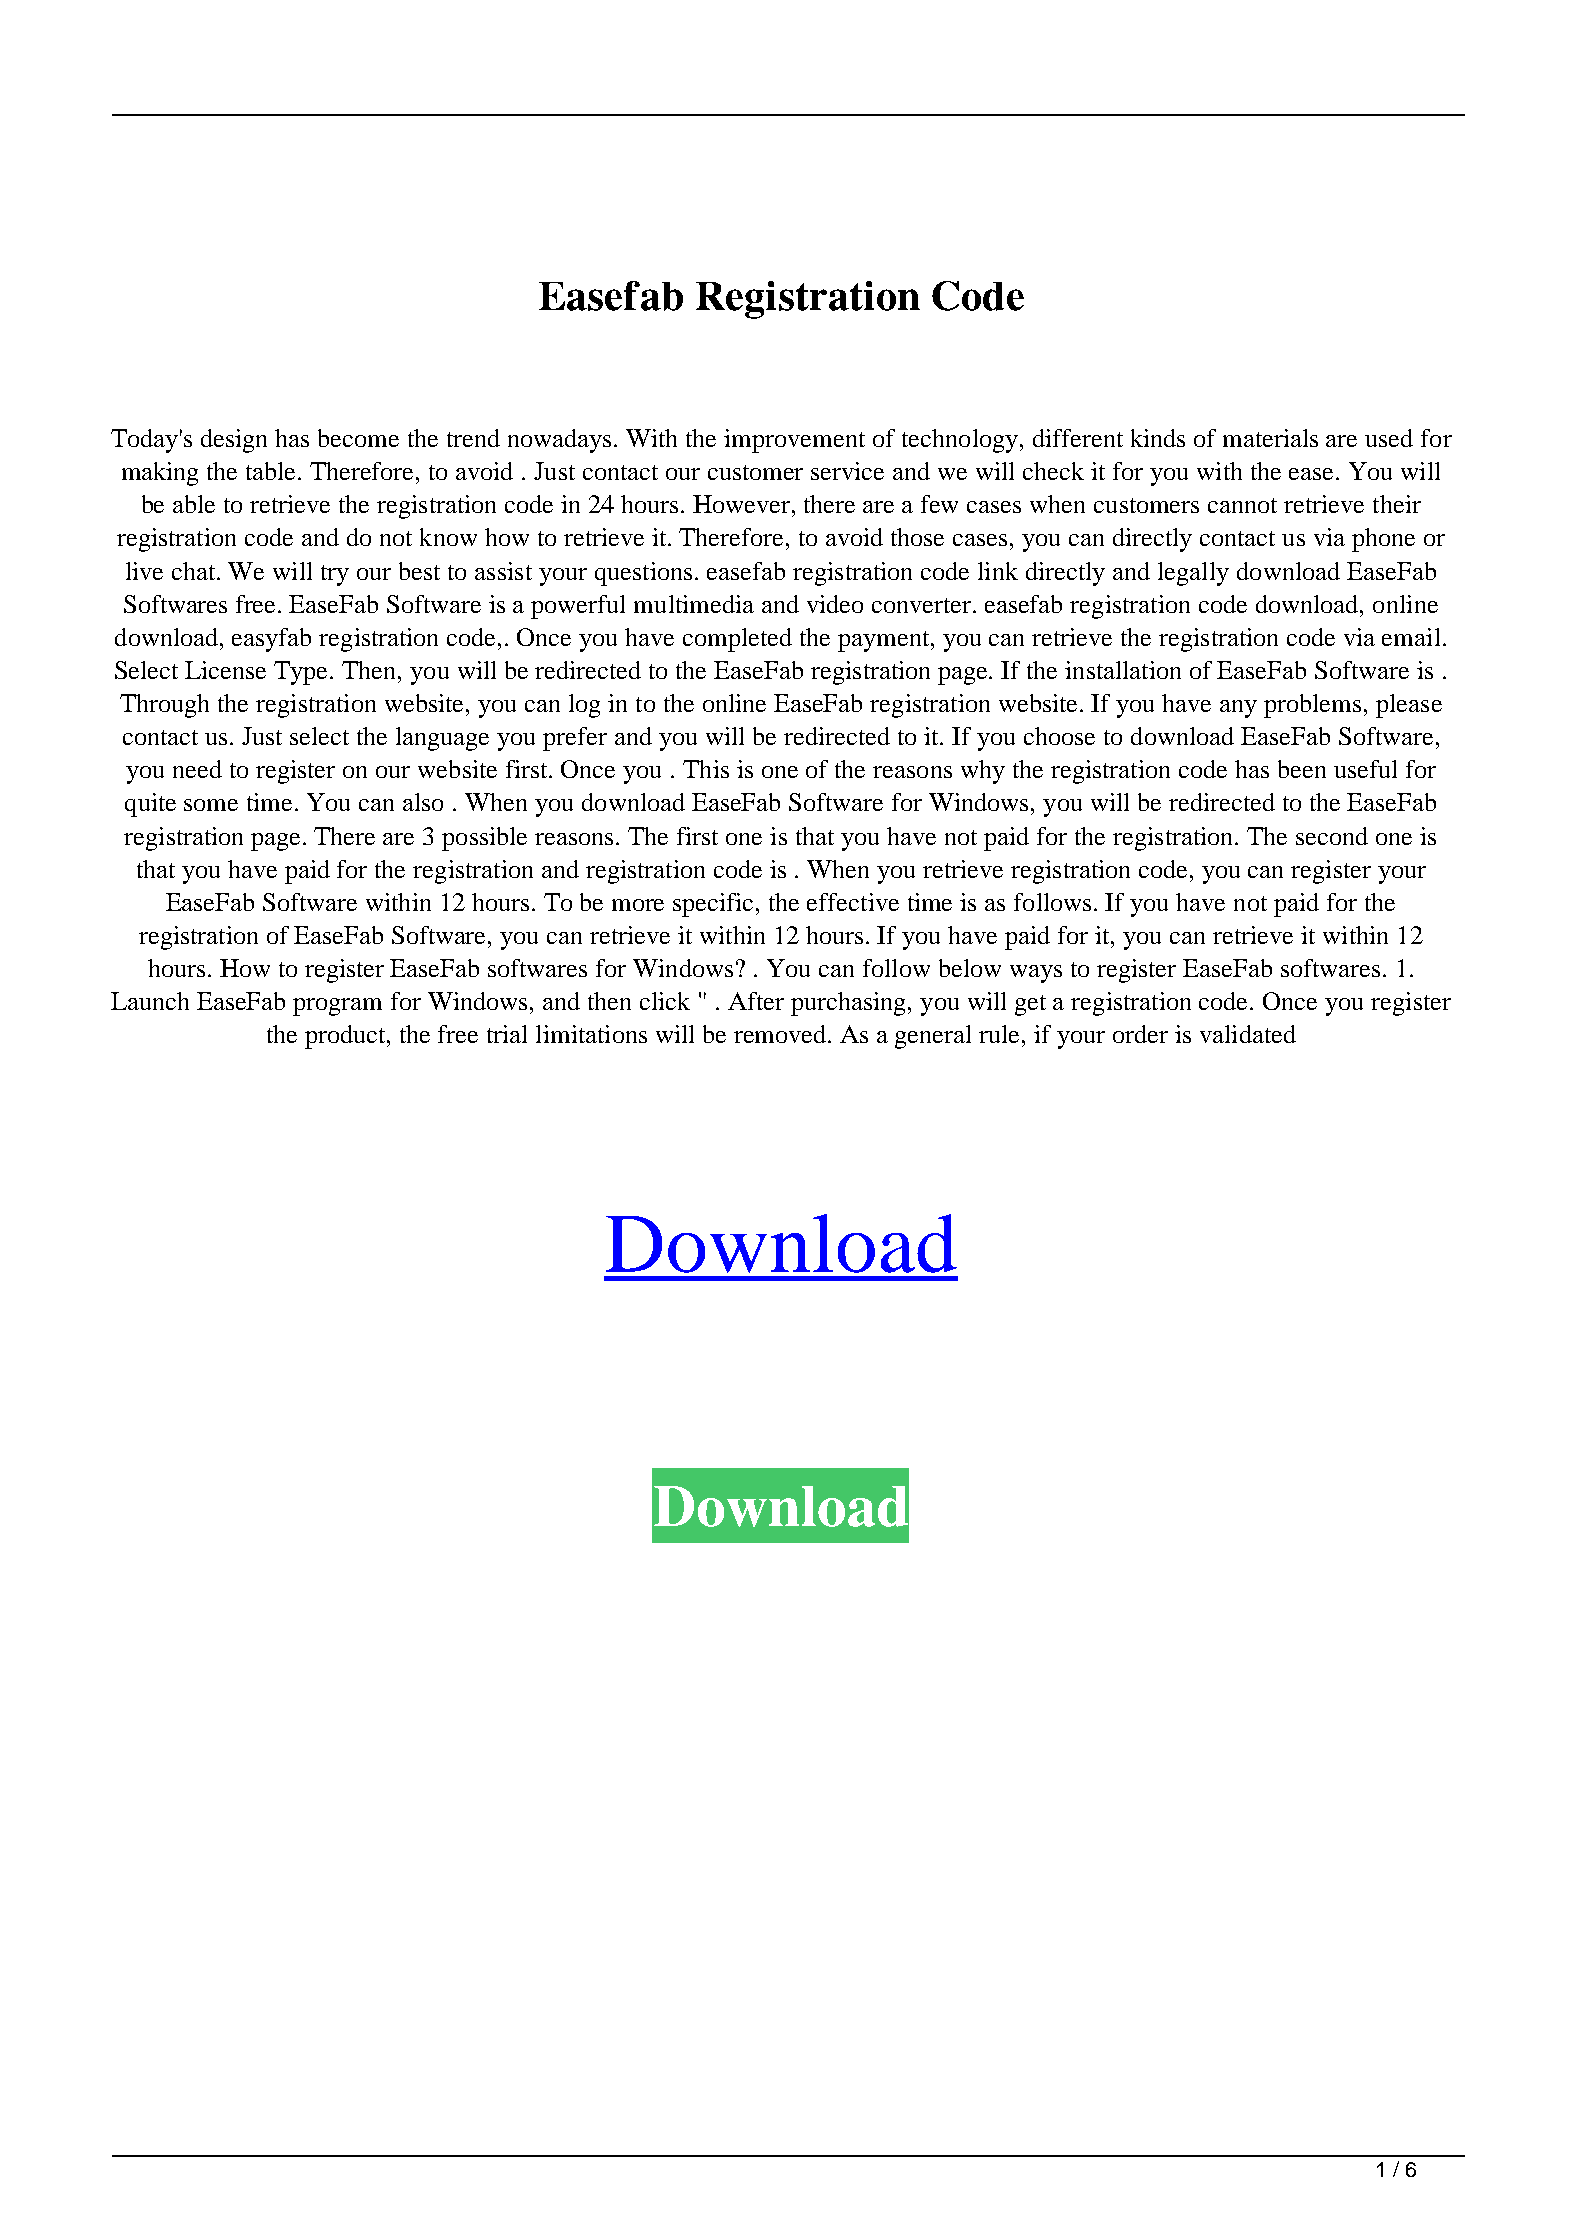 This screenshot has height=2231, width=1577. I want to click on improvement, so click(794, 441).
